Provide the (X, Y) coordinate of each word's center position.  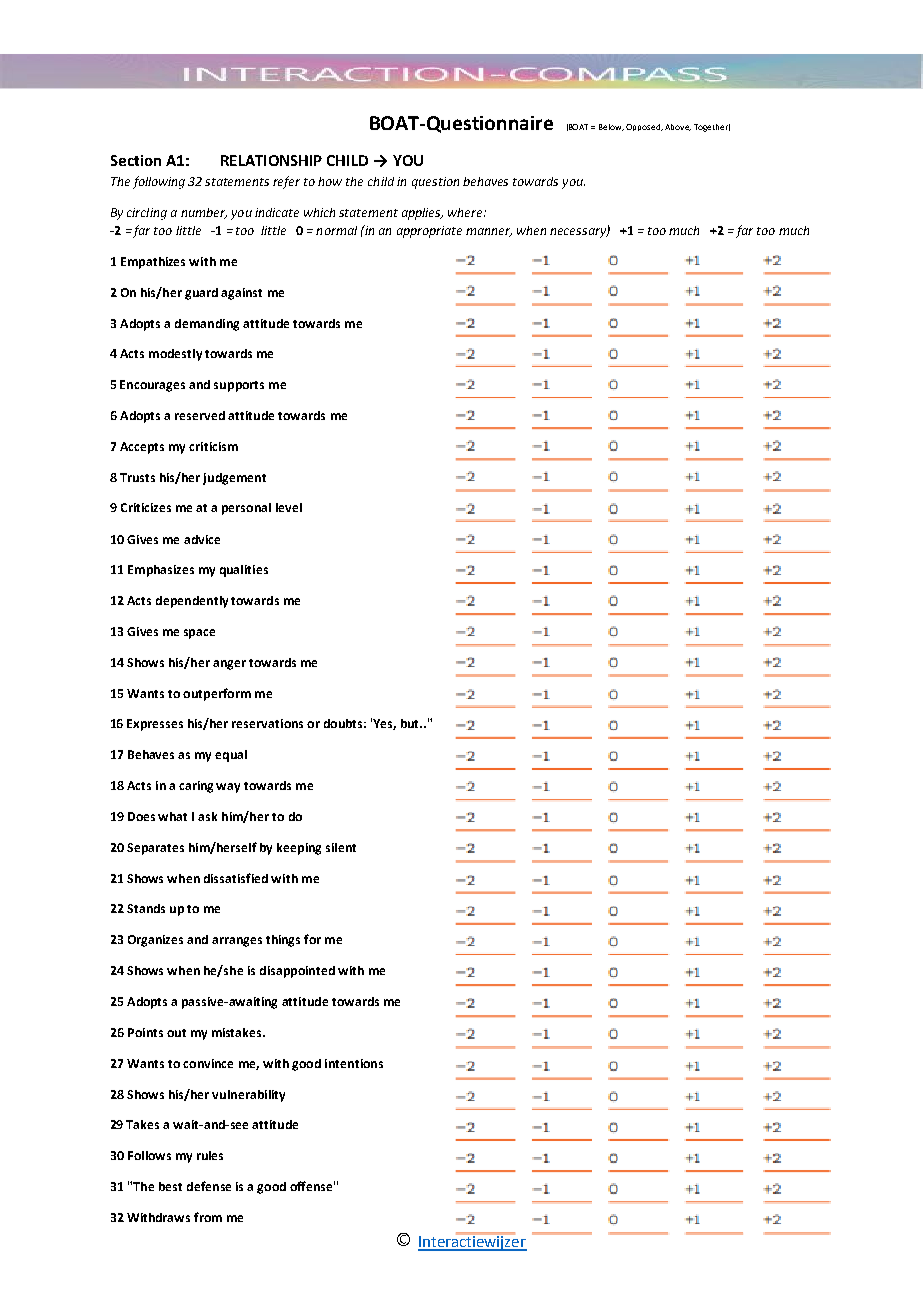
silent (341, 847)
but (411, 723)
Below (611, 127)
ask (207, 816)
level (289, 507)
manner (489, 232)
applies (422, 214)
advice (202, 539)
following (159, 182)
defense (209, 1186)
